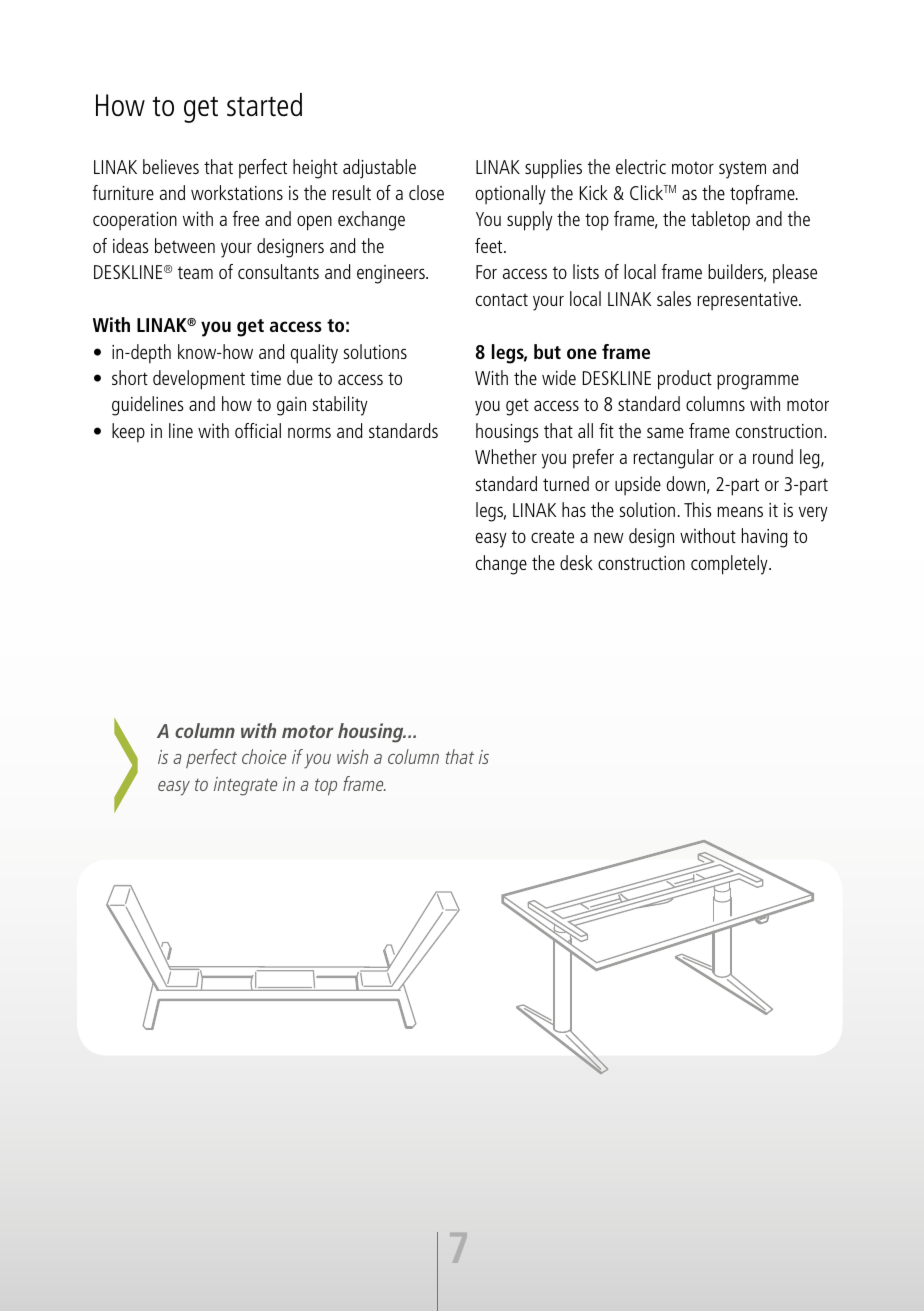 The height and width of the image is (1311, 924). I want to click on completely, so click(730, 565).
